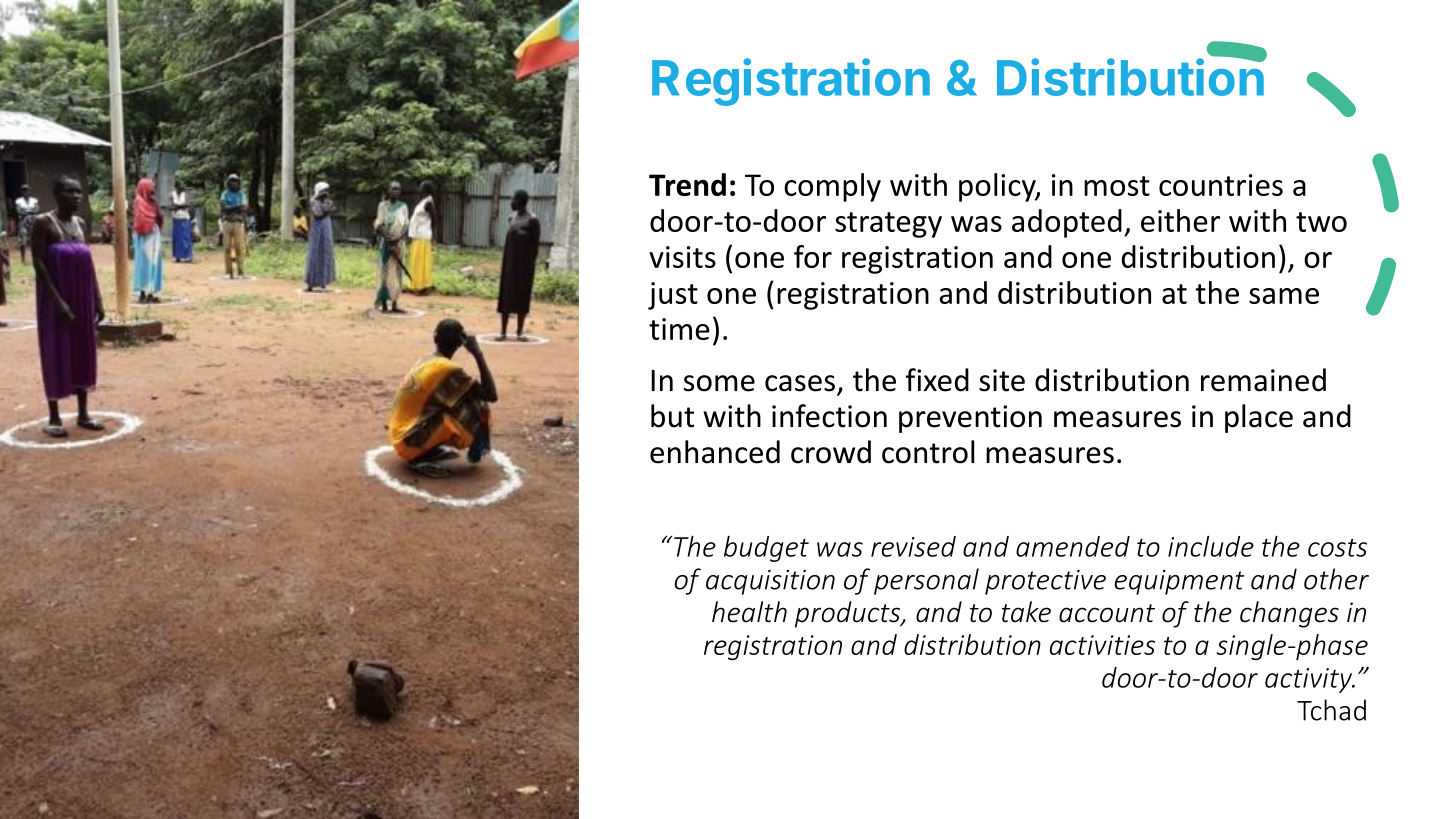 The width and height of the image is (1456, 819). What do you see at coordinates (749, 612) in the image?
I see `health` at bounding box center [749, 612].
